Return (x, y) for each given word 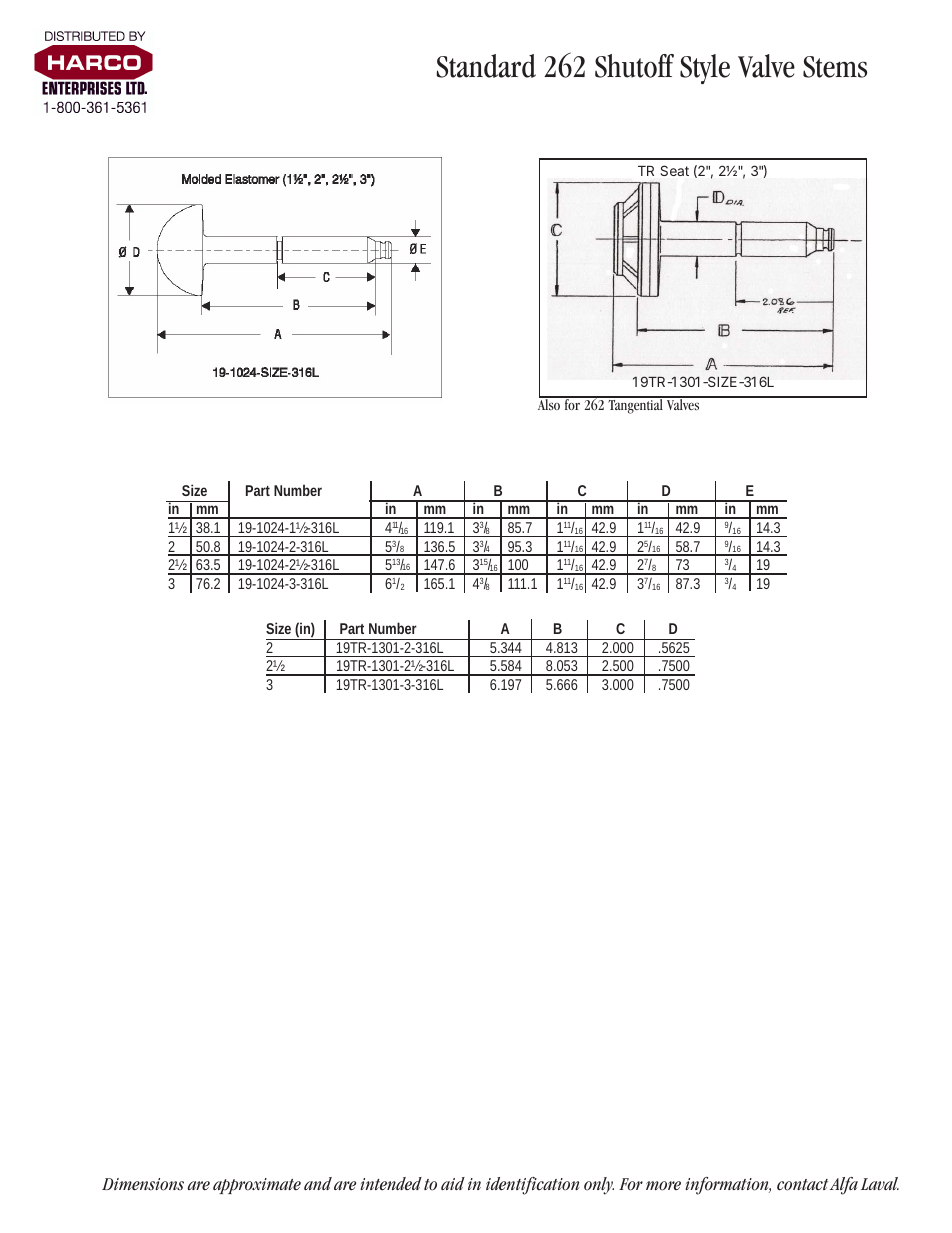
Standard (486, 66)
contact (802, 1185)
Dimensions (143, 1184)
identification (532, 1186)
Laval (880, 1183)
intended (391, 1183)
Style (705, 69)
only (599, 1186)
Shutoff (634, 66)
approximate (257, 1186)
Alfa (844, 1186)
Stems (835, 67)
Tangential (635, 405)
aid (453, 1183)
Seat (674, 170)
